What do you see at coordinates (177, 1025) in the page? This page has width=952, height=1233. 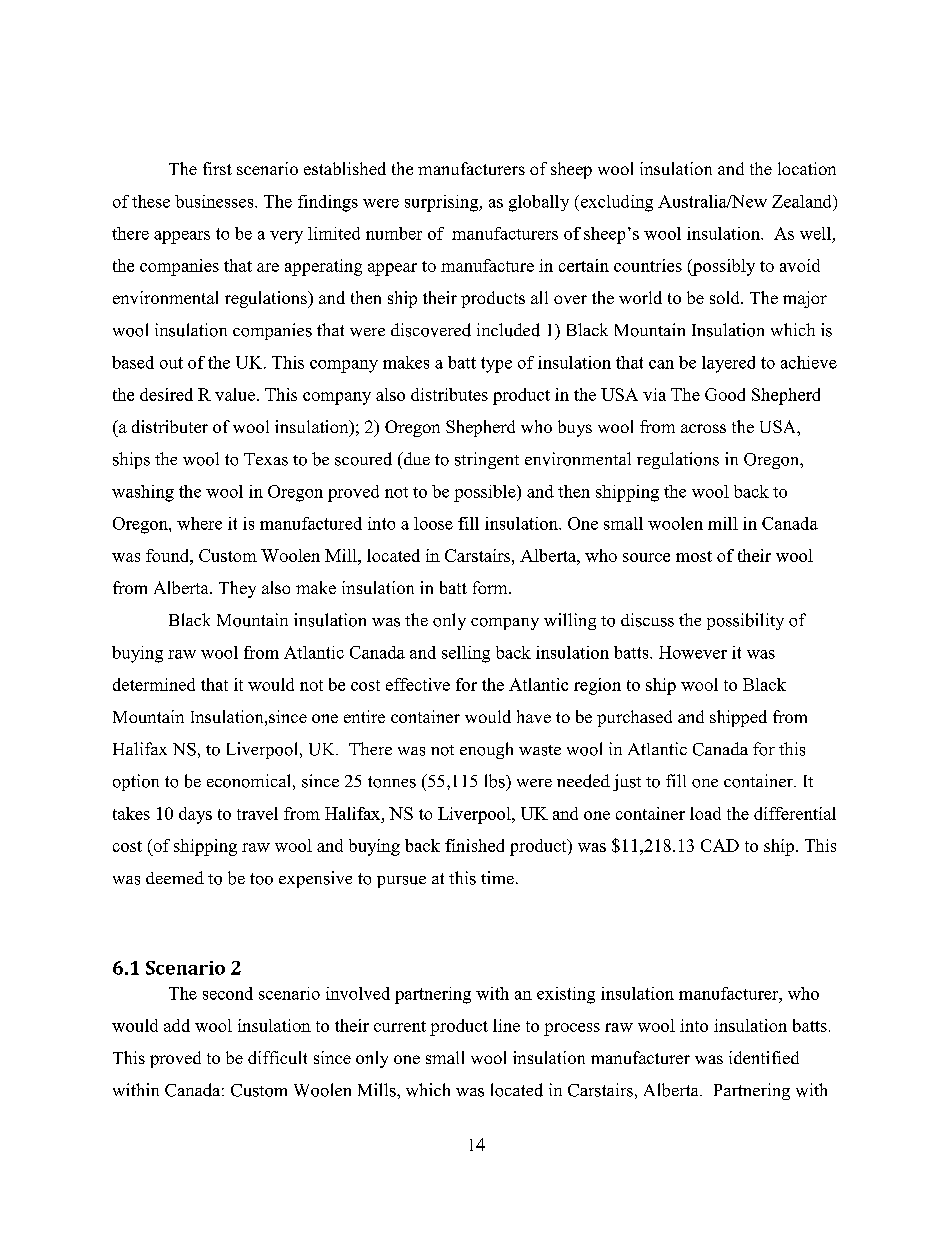 I see `add` at bounding box center [177, 1025].
